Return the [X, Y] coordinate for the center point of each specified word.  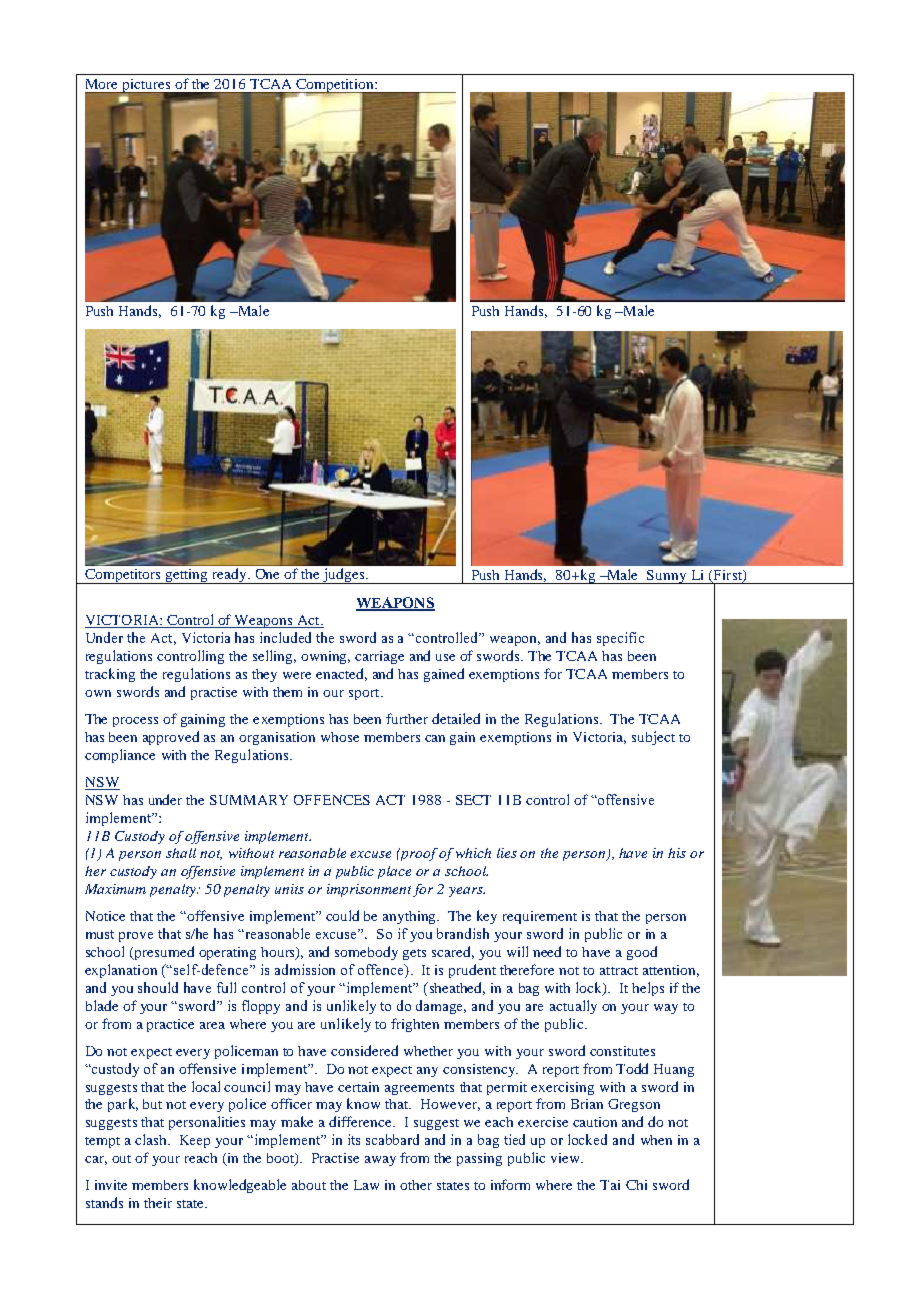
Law [366, 1185]
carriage [379, 657]
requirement [540, 917]
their [158, 1203]
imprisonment [369, 890]
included [285, 637]
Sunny [667, 577]
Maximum [115, 889]
